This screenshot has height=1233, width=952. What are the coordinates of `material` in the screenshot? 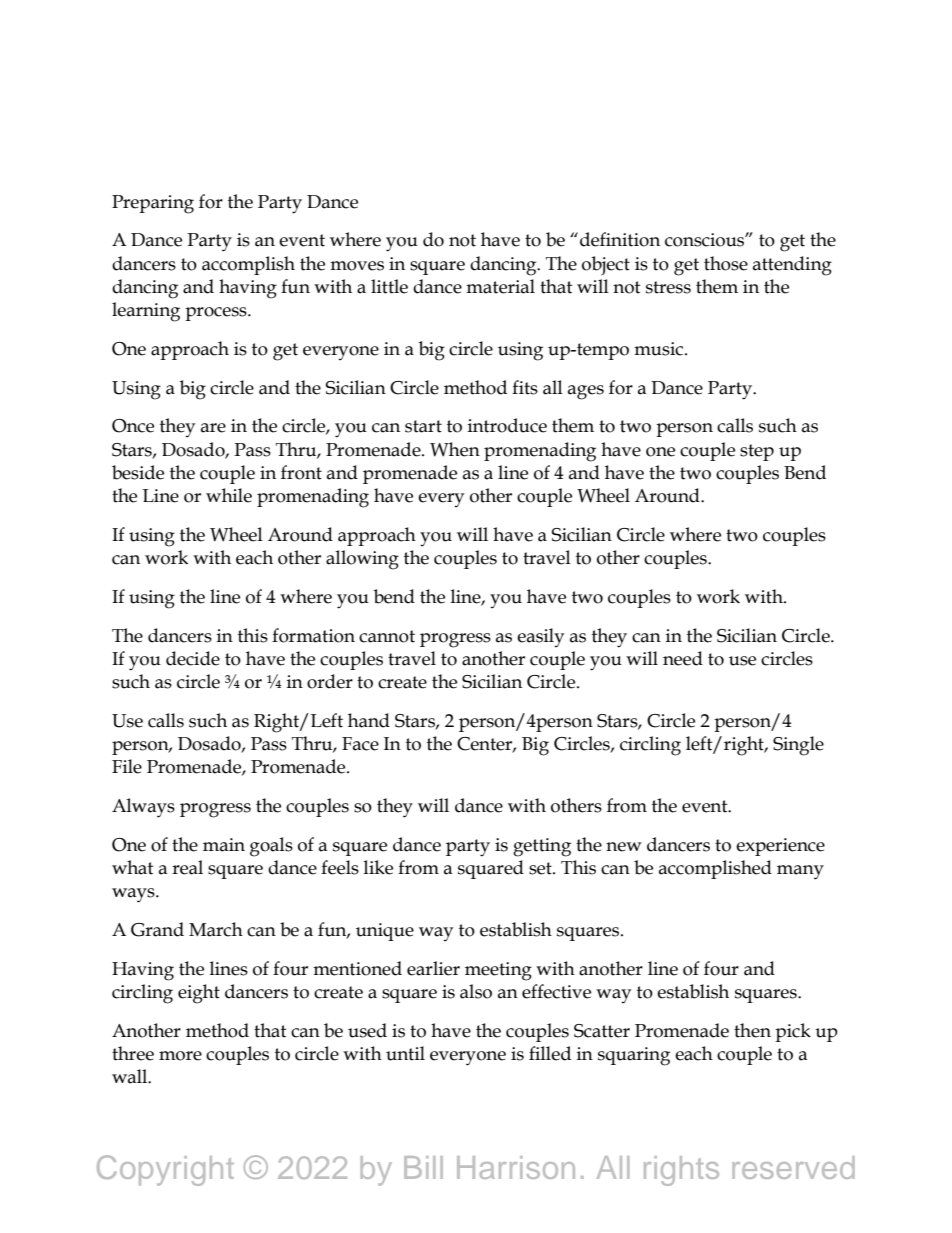 It's located at (500, 286).
